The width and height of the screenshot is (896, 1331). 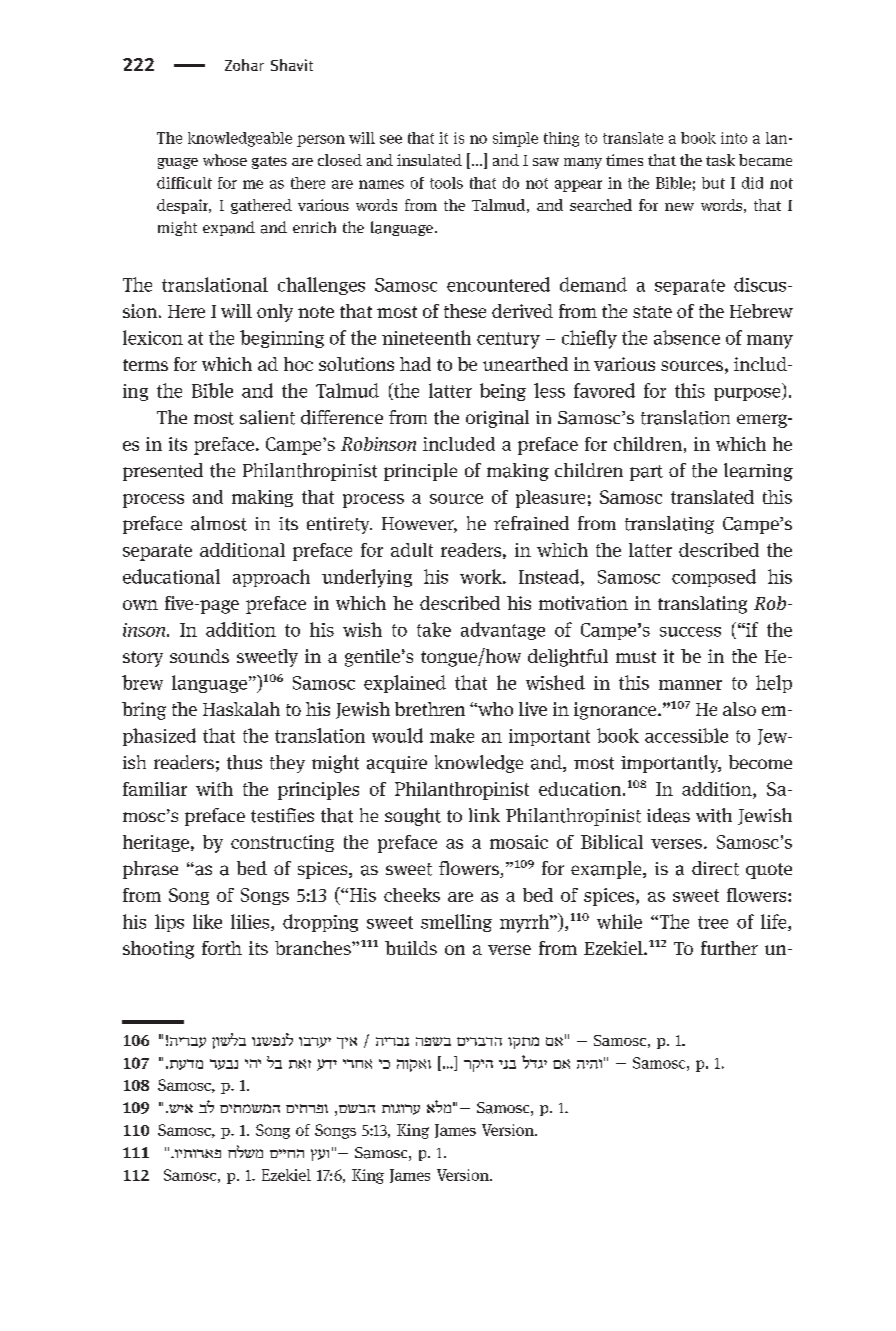 What do you see at coordinates (199, 656) in the screenshot?
I see `sounds` at bounding box center [199, 656].
